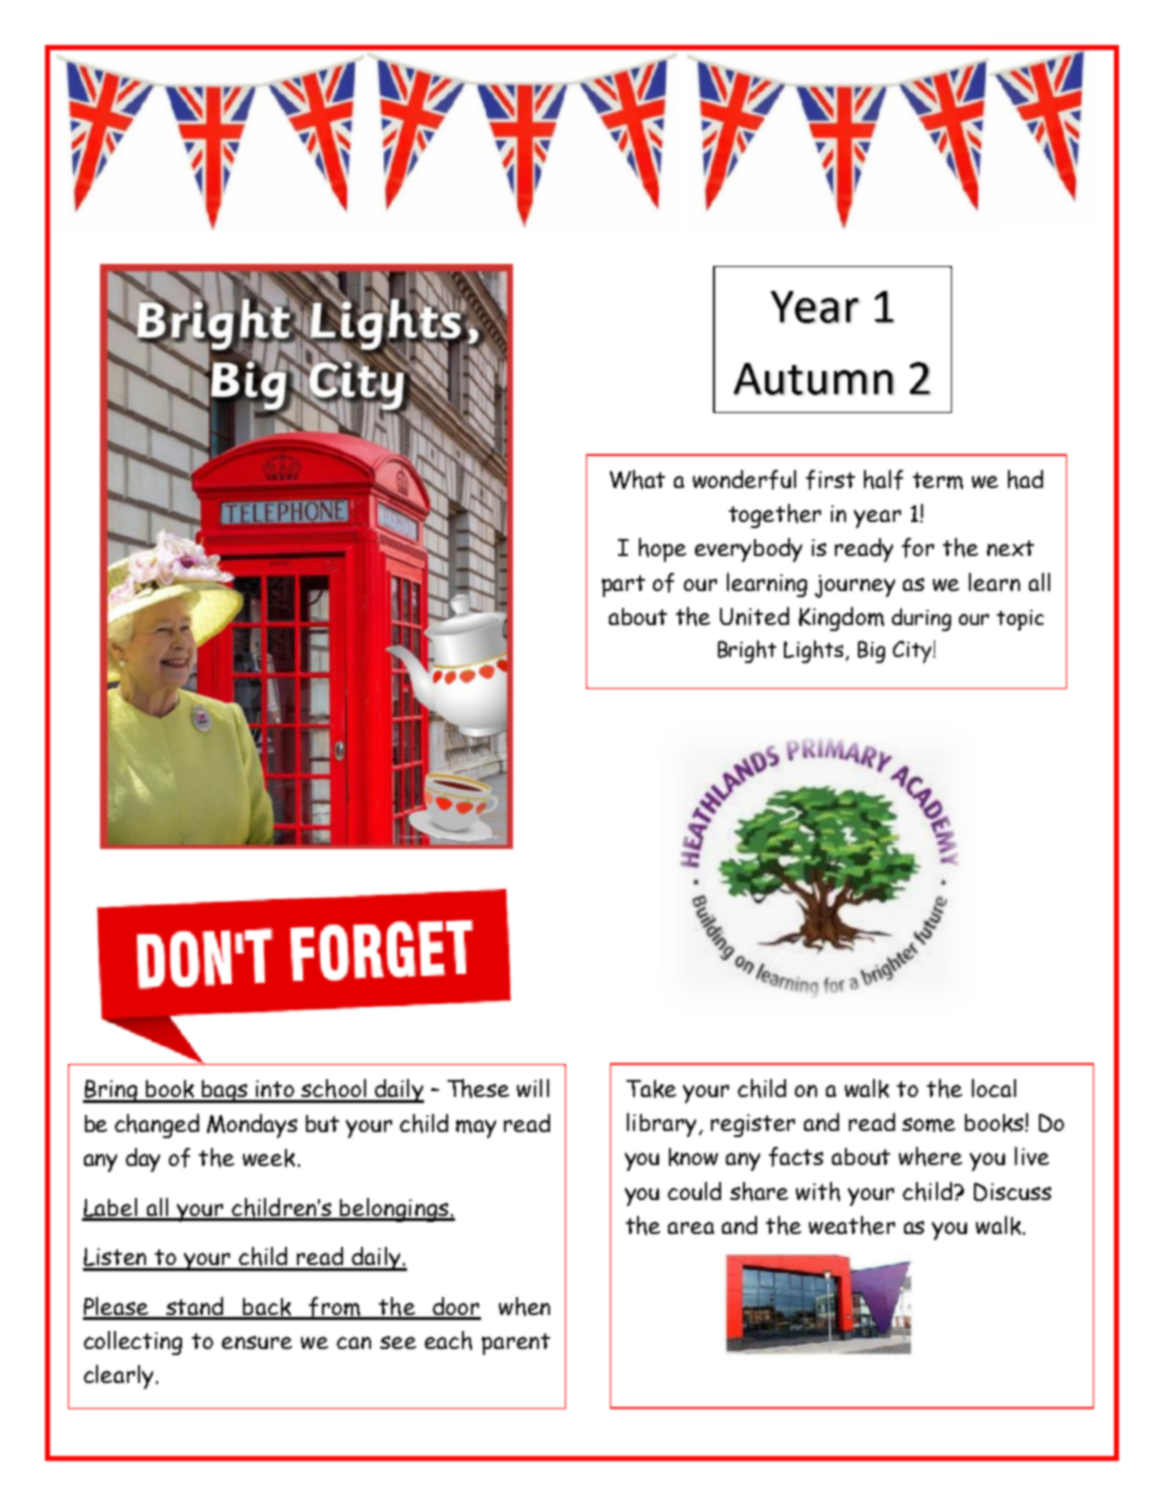 The height and width of the document is (1506, 1164). I want to click on some, so click(928, 1125).
